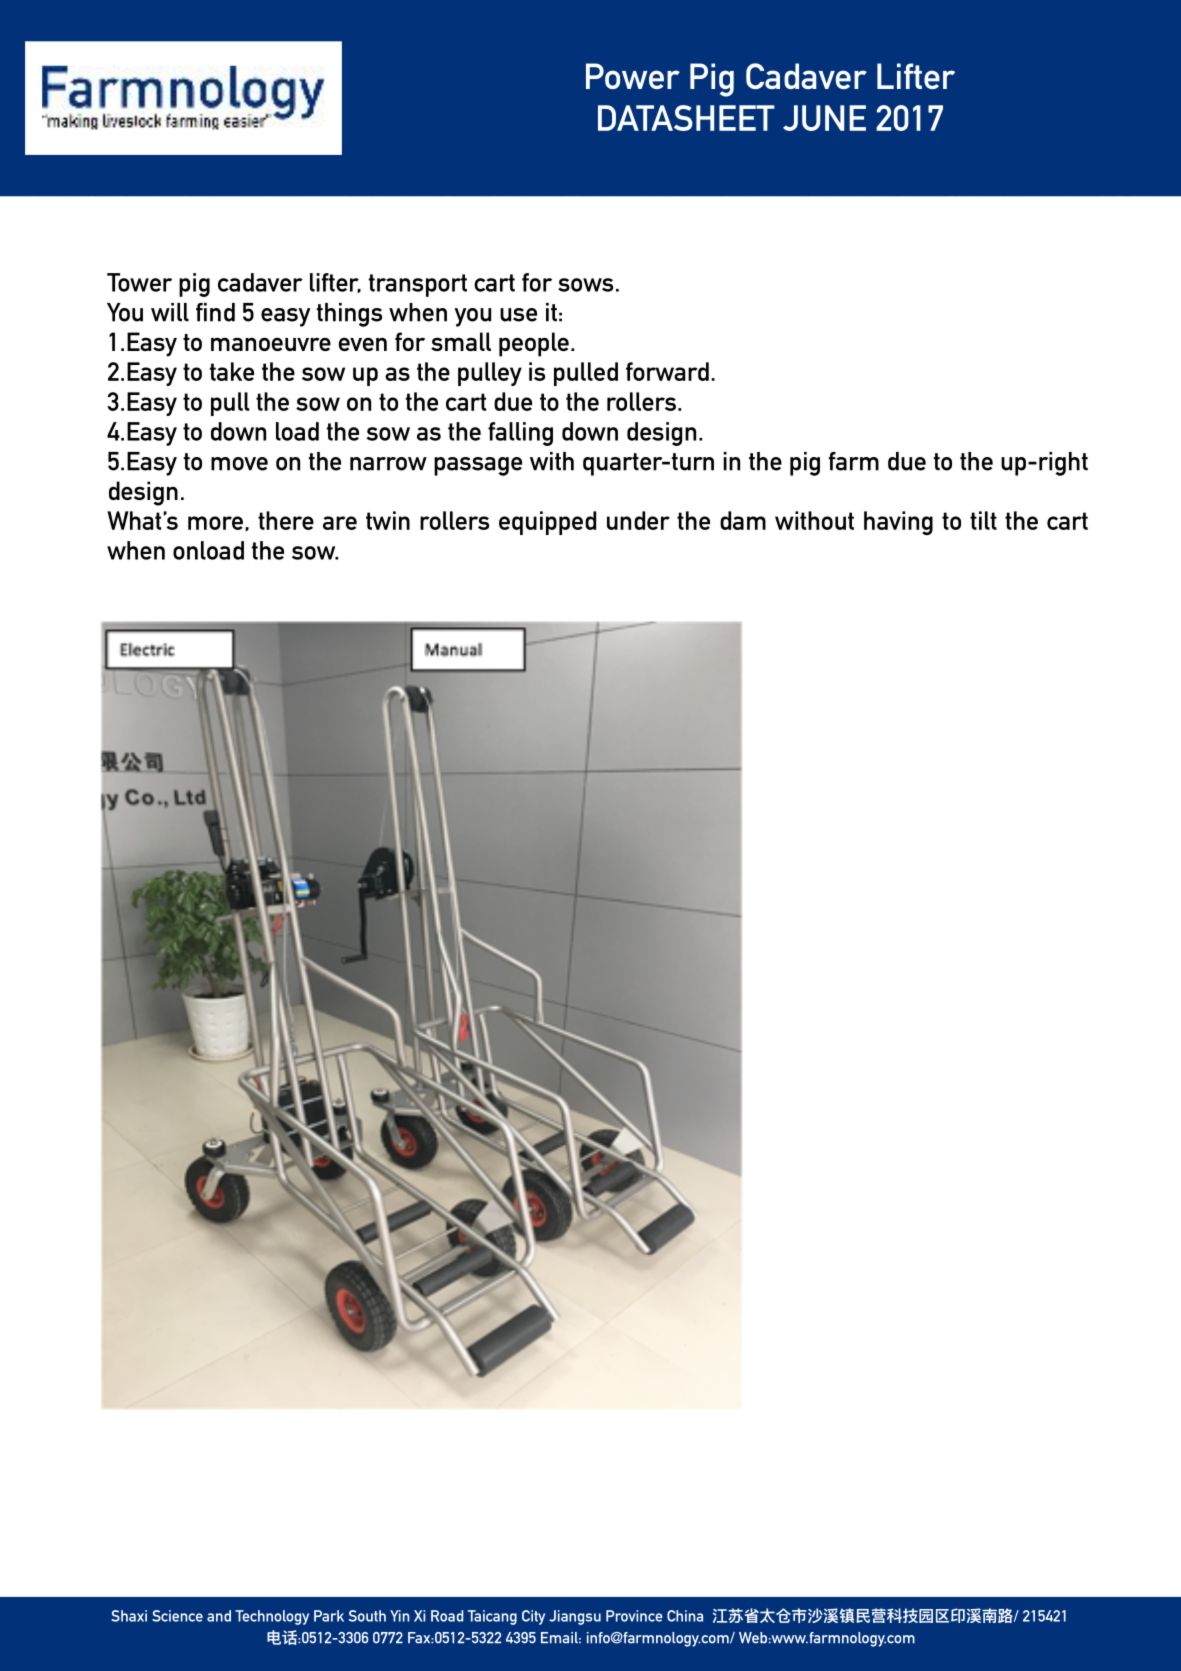 This page has width=1181, height=1671. I want to click on equipped, so click(547, 523).
